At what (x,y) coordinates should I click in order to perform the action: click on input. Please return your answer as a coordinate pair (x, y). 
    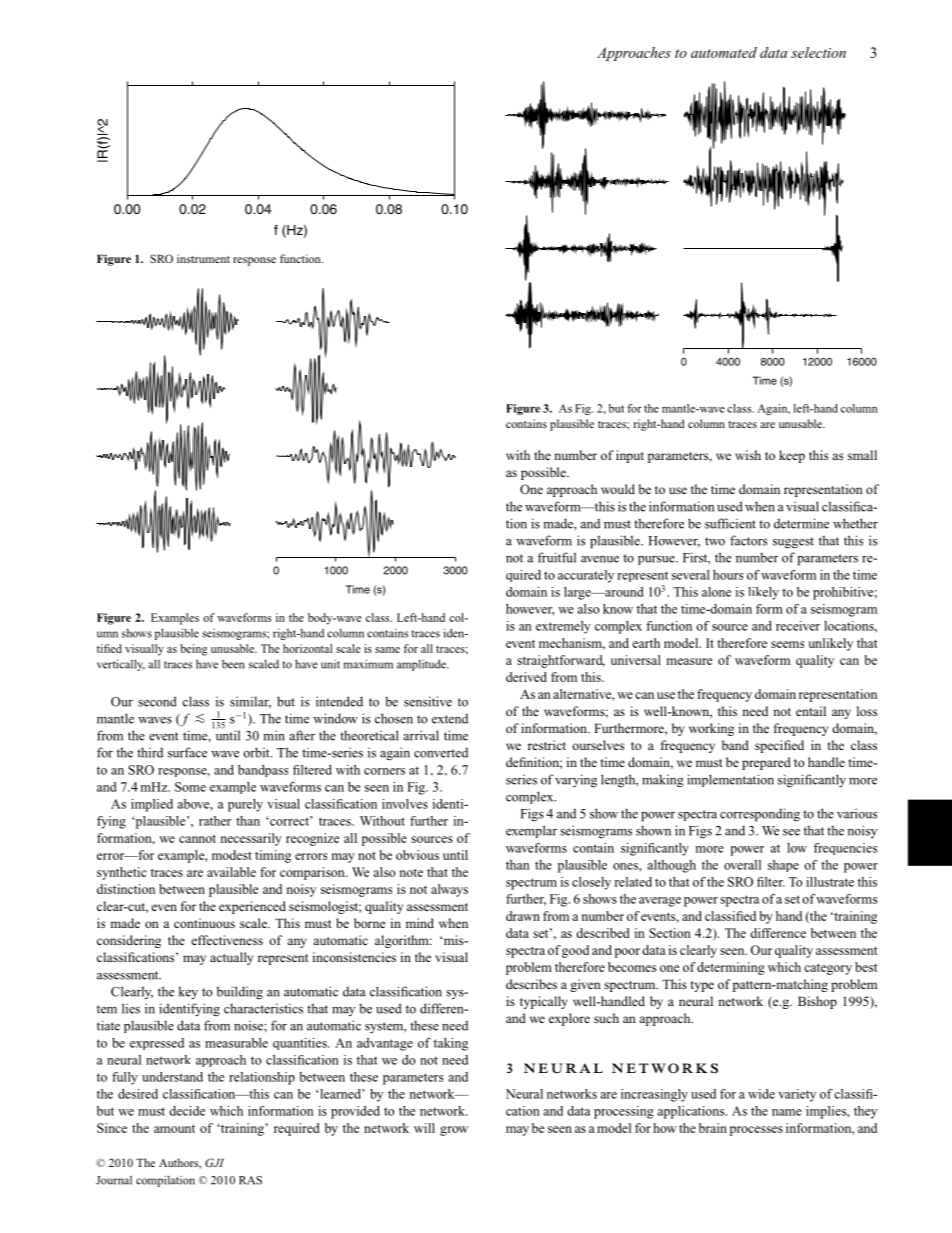
    Looking at the image, I should click on (630, 456).
